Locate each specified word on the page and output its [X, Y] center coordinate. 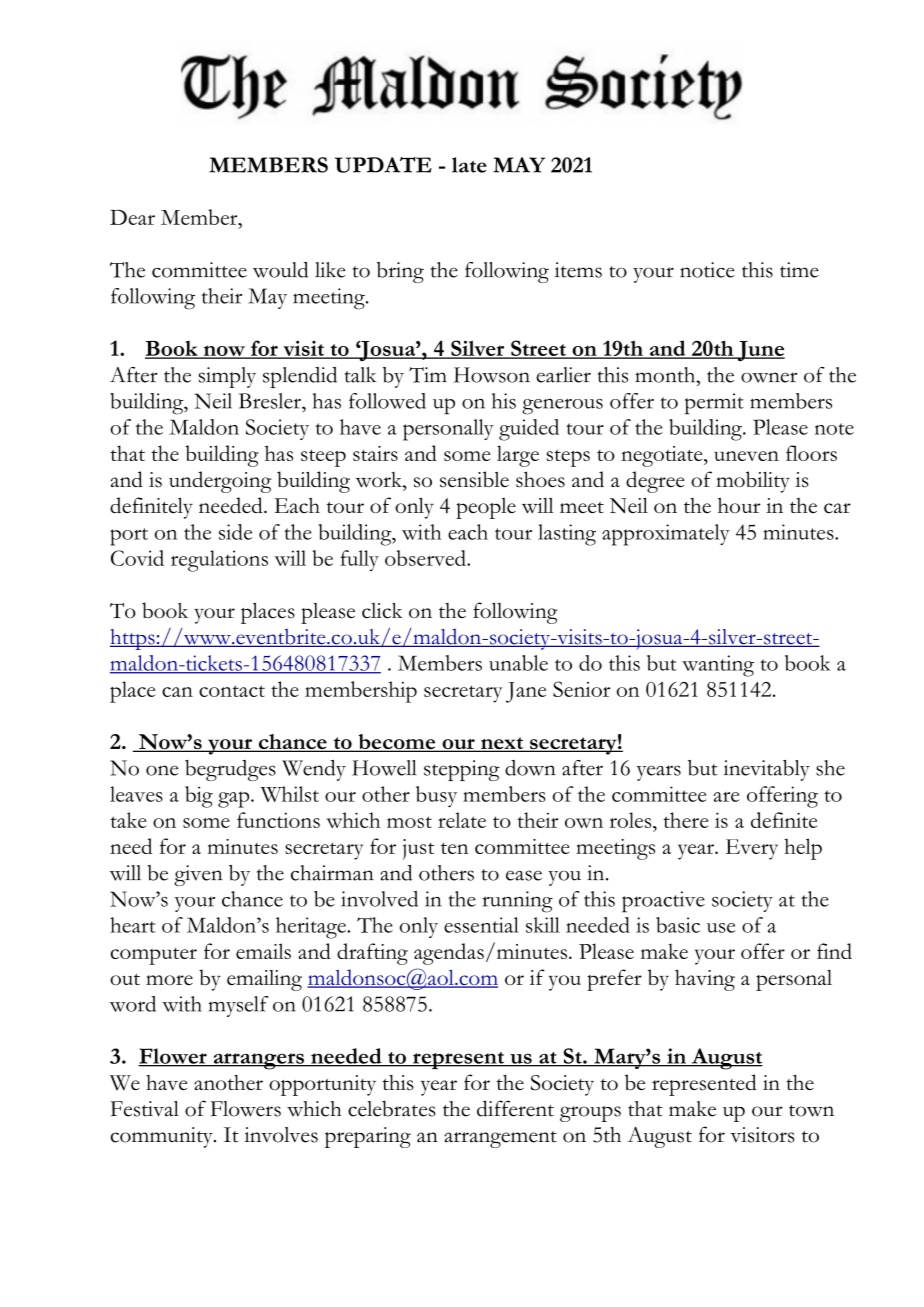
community [162, 1137]
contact [232, 691]
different [515, 1108]
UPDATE [383, 165]
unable [518, 663]
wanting [718, 666]
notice [707, 270]
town [811, 1111]
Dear [132, 217]
